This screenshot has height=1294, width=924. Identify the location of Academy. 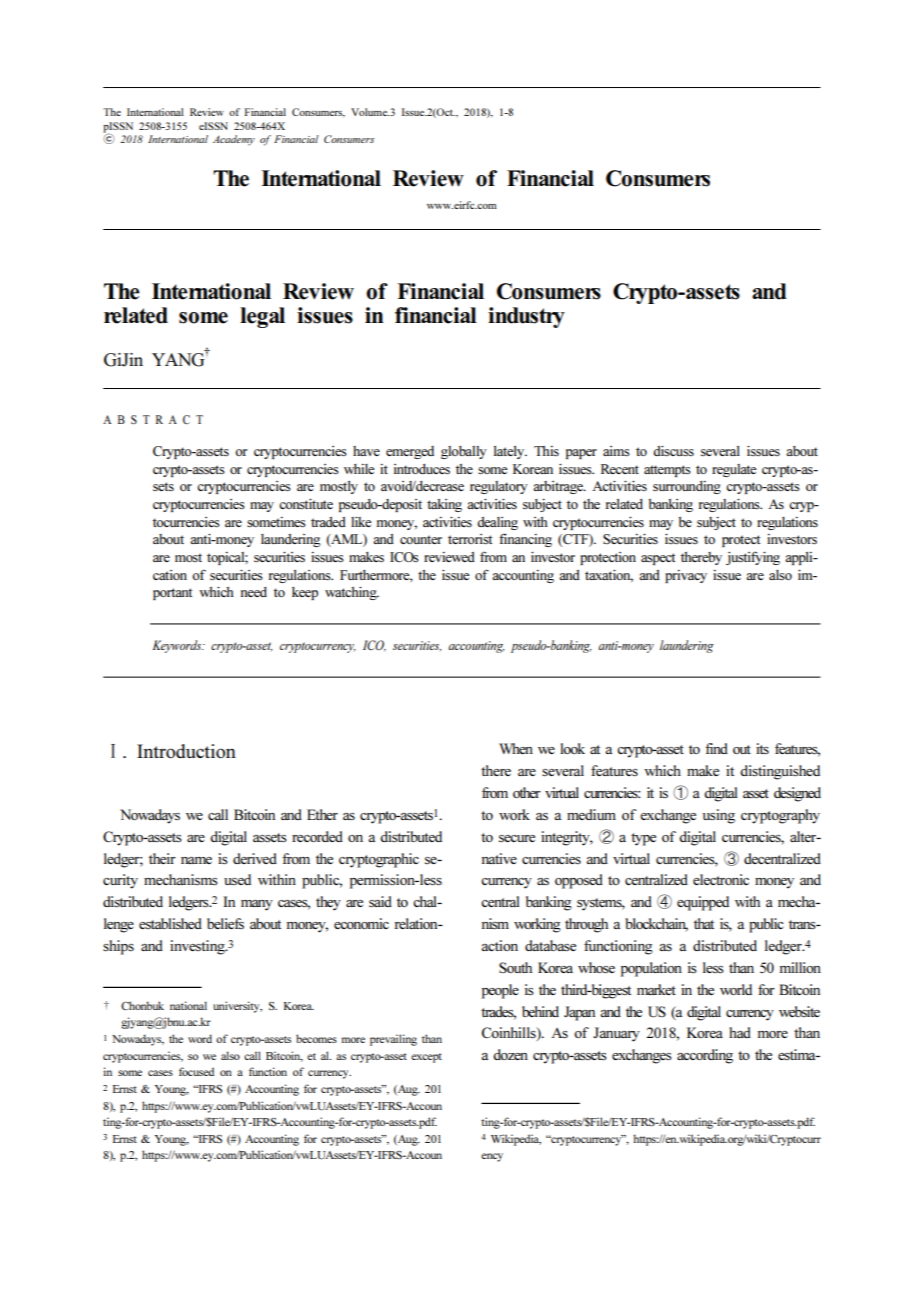
(234, 140).
